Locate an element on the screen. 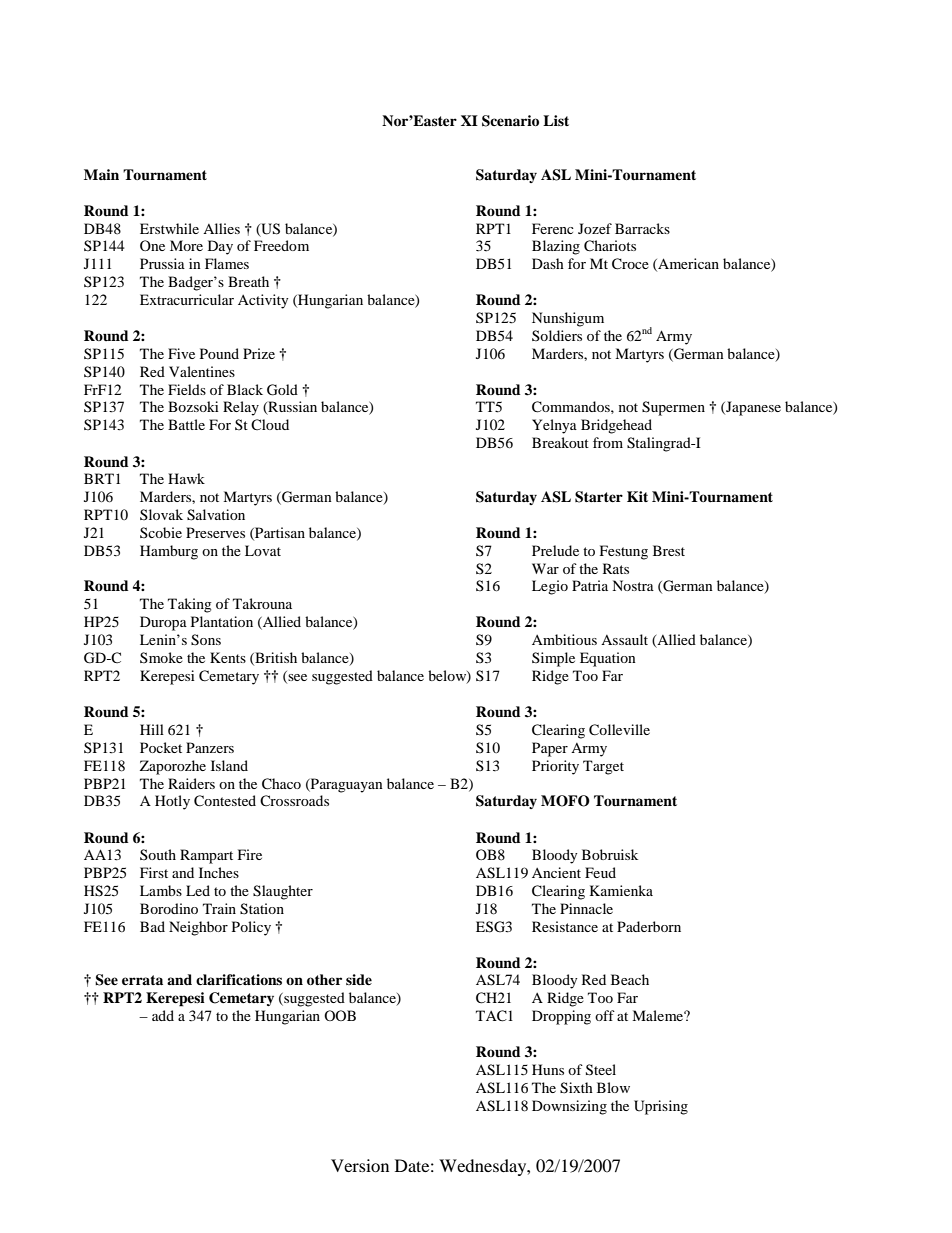 The height and width of the screenshot is (1233, 952). Main is located at coordinates (101, 174).
